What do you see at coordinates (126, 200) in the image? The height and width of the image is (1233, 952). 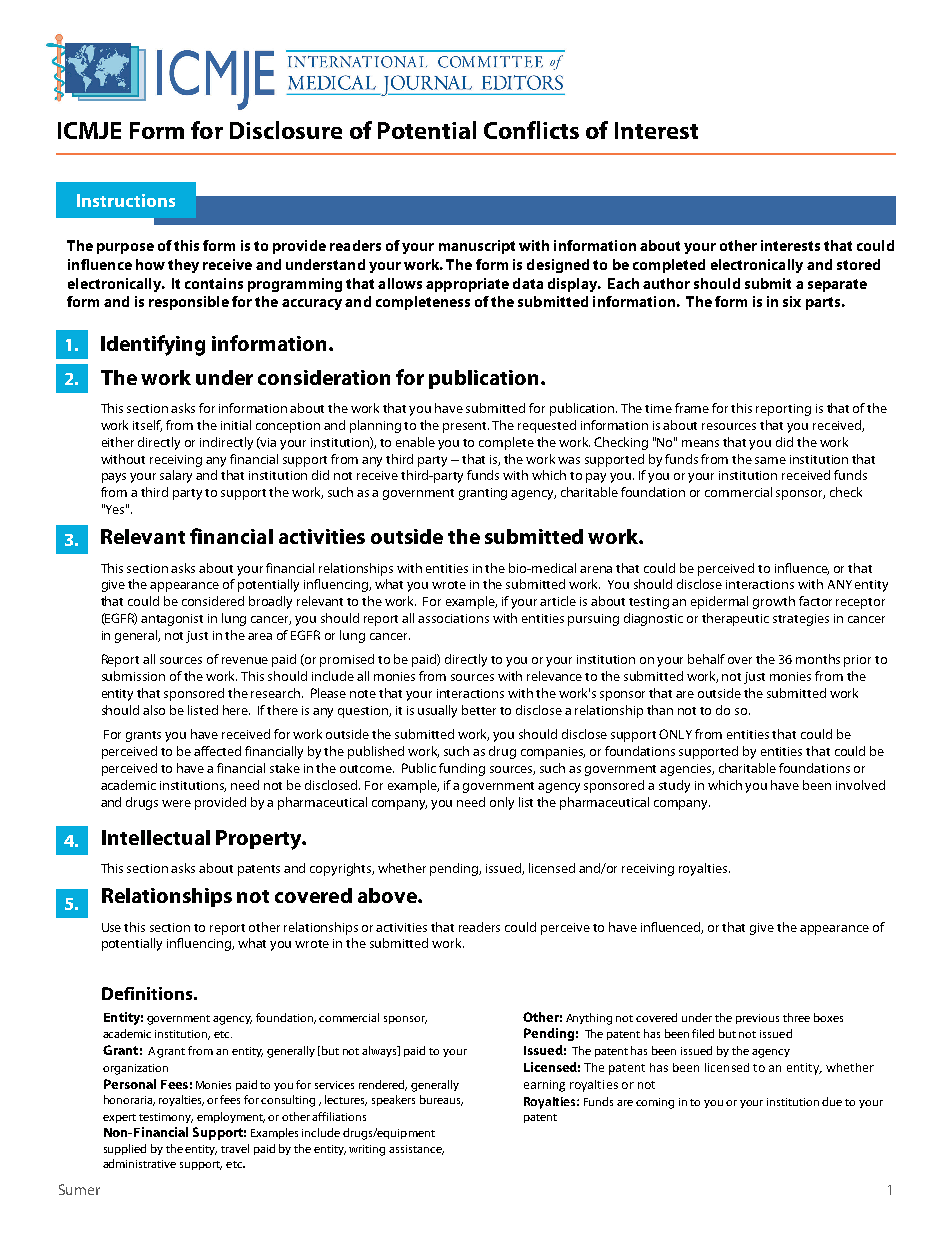 I see `Instructions` at bounding box center [126, 200].
